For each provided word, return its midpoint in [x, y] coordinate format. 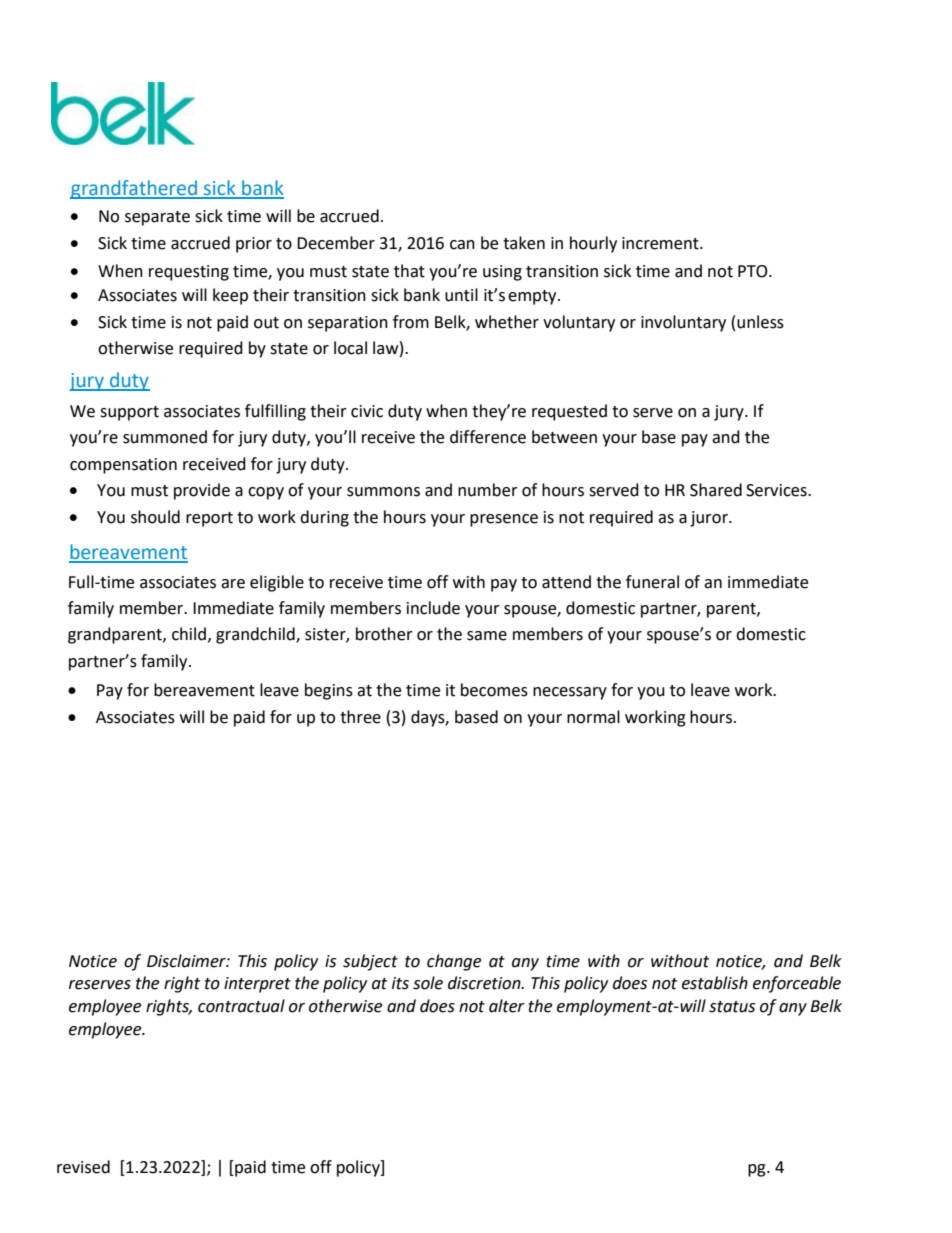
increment [661, 243]
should [155, 517]
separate [157, 218]
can [462, 245]
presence [504, 520]
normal [593, 717]
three [360, 717]
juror [710, 519]
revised [83, 1167]
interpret [257, 985]
